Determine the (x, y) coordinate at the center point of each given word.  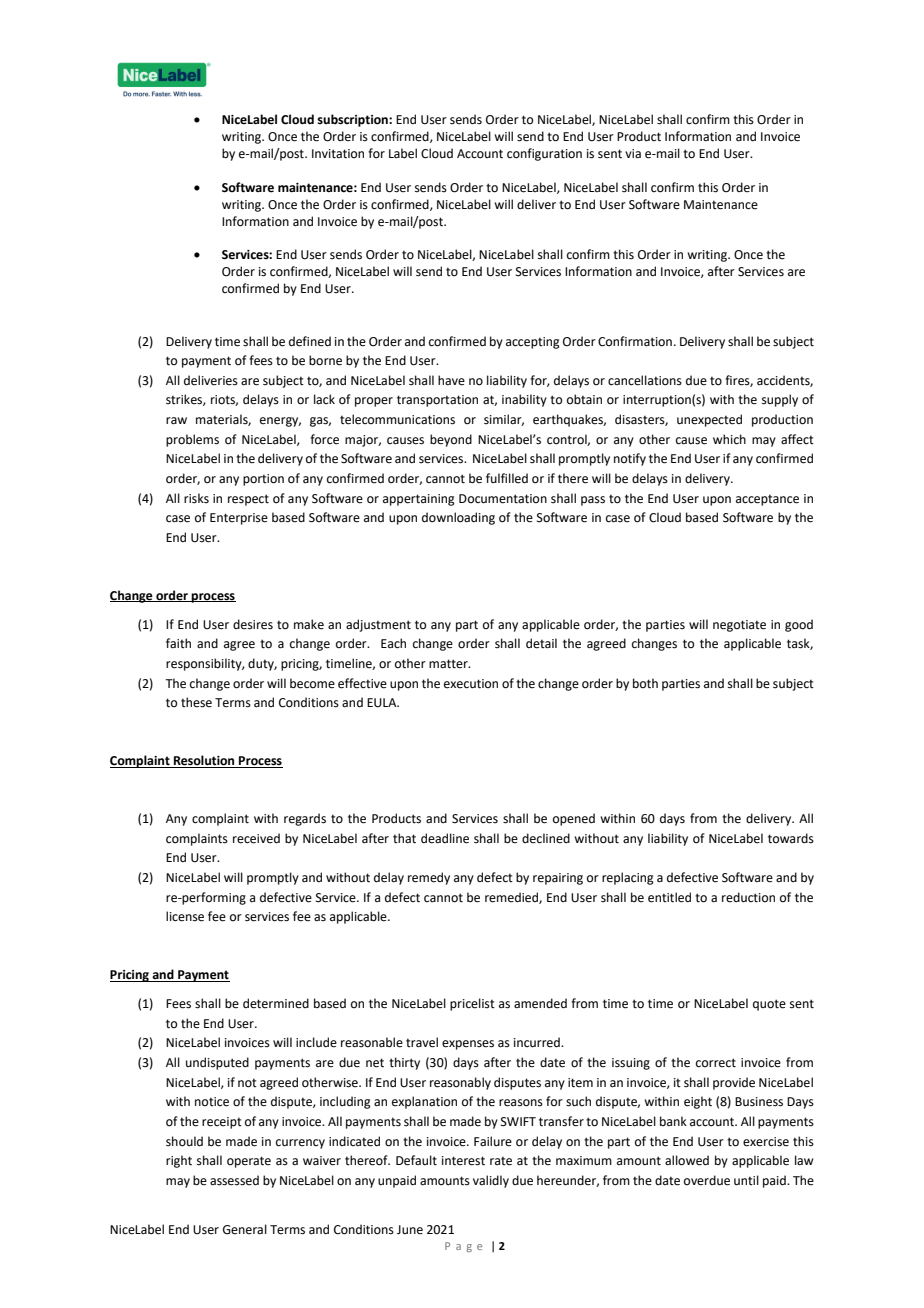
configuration (544, 154)
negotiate (739, 626)
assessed (234, 1180)
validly (491, 1181)
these (196, 702)
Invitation (338, 154)
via (633, 154)
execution (471, 684)
